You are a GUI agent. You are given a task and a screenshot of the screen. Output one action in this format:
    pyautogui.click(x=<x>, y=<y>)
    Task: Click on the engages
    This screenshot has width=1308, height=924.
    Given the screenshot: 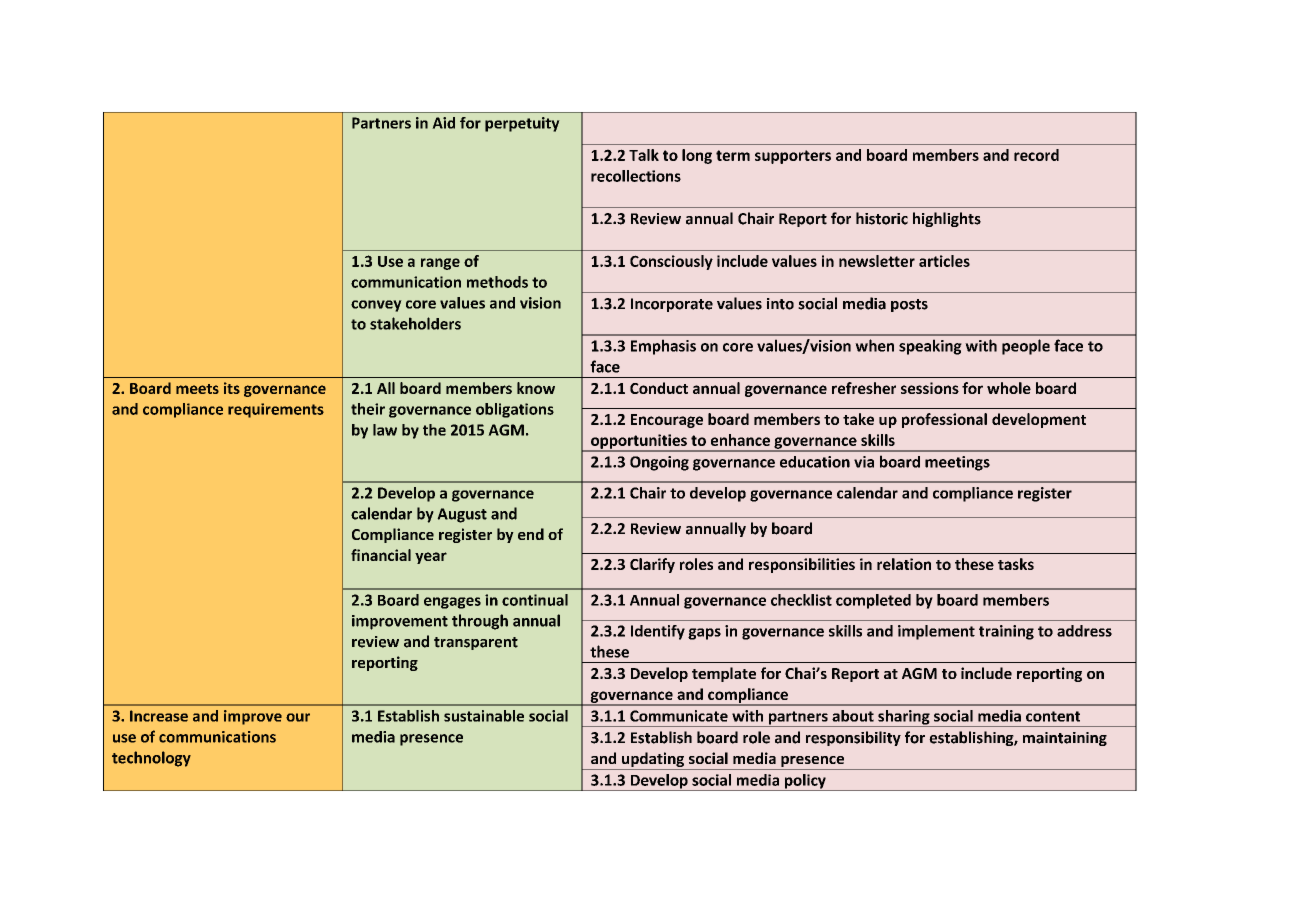 What is the action you would take?
    pyautogui.click(x=452, y=603)
